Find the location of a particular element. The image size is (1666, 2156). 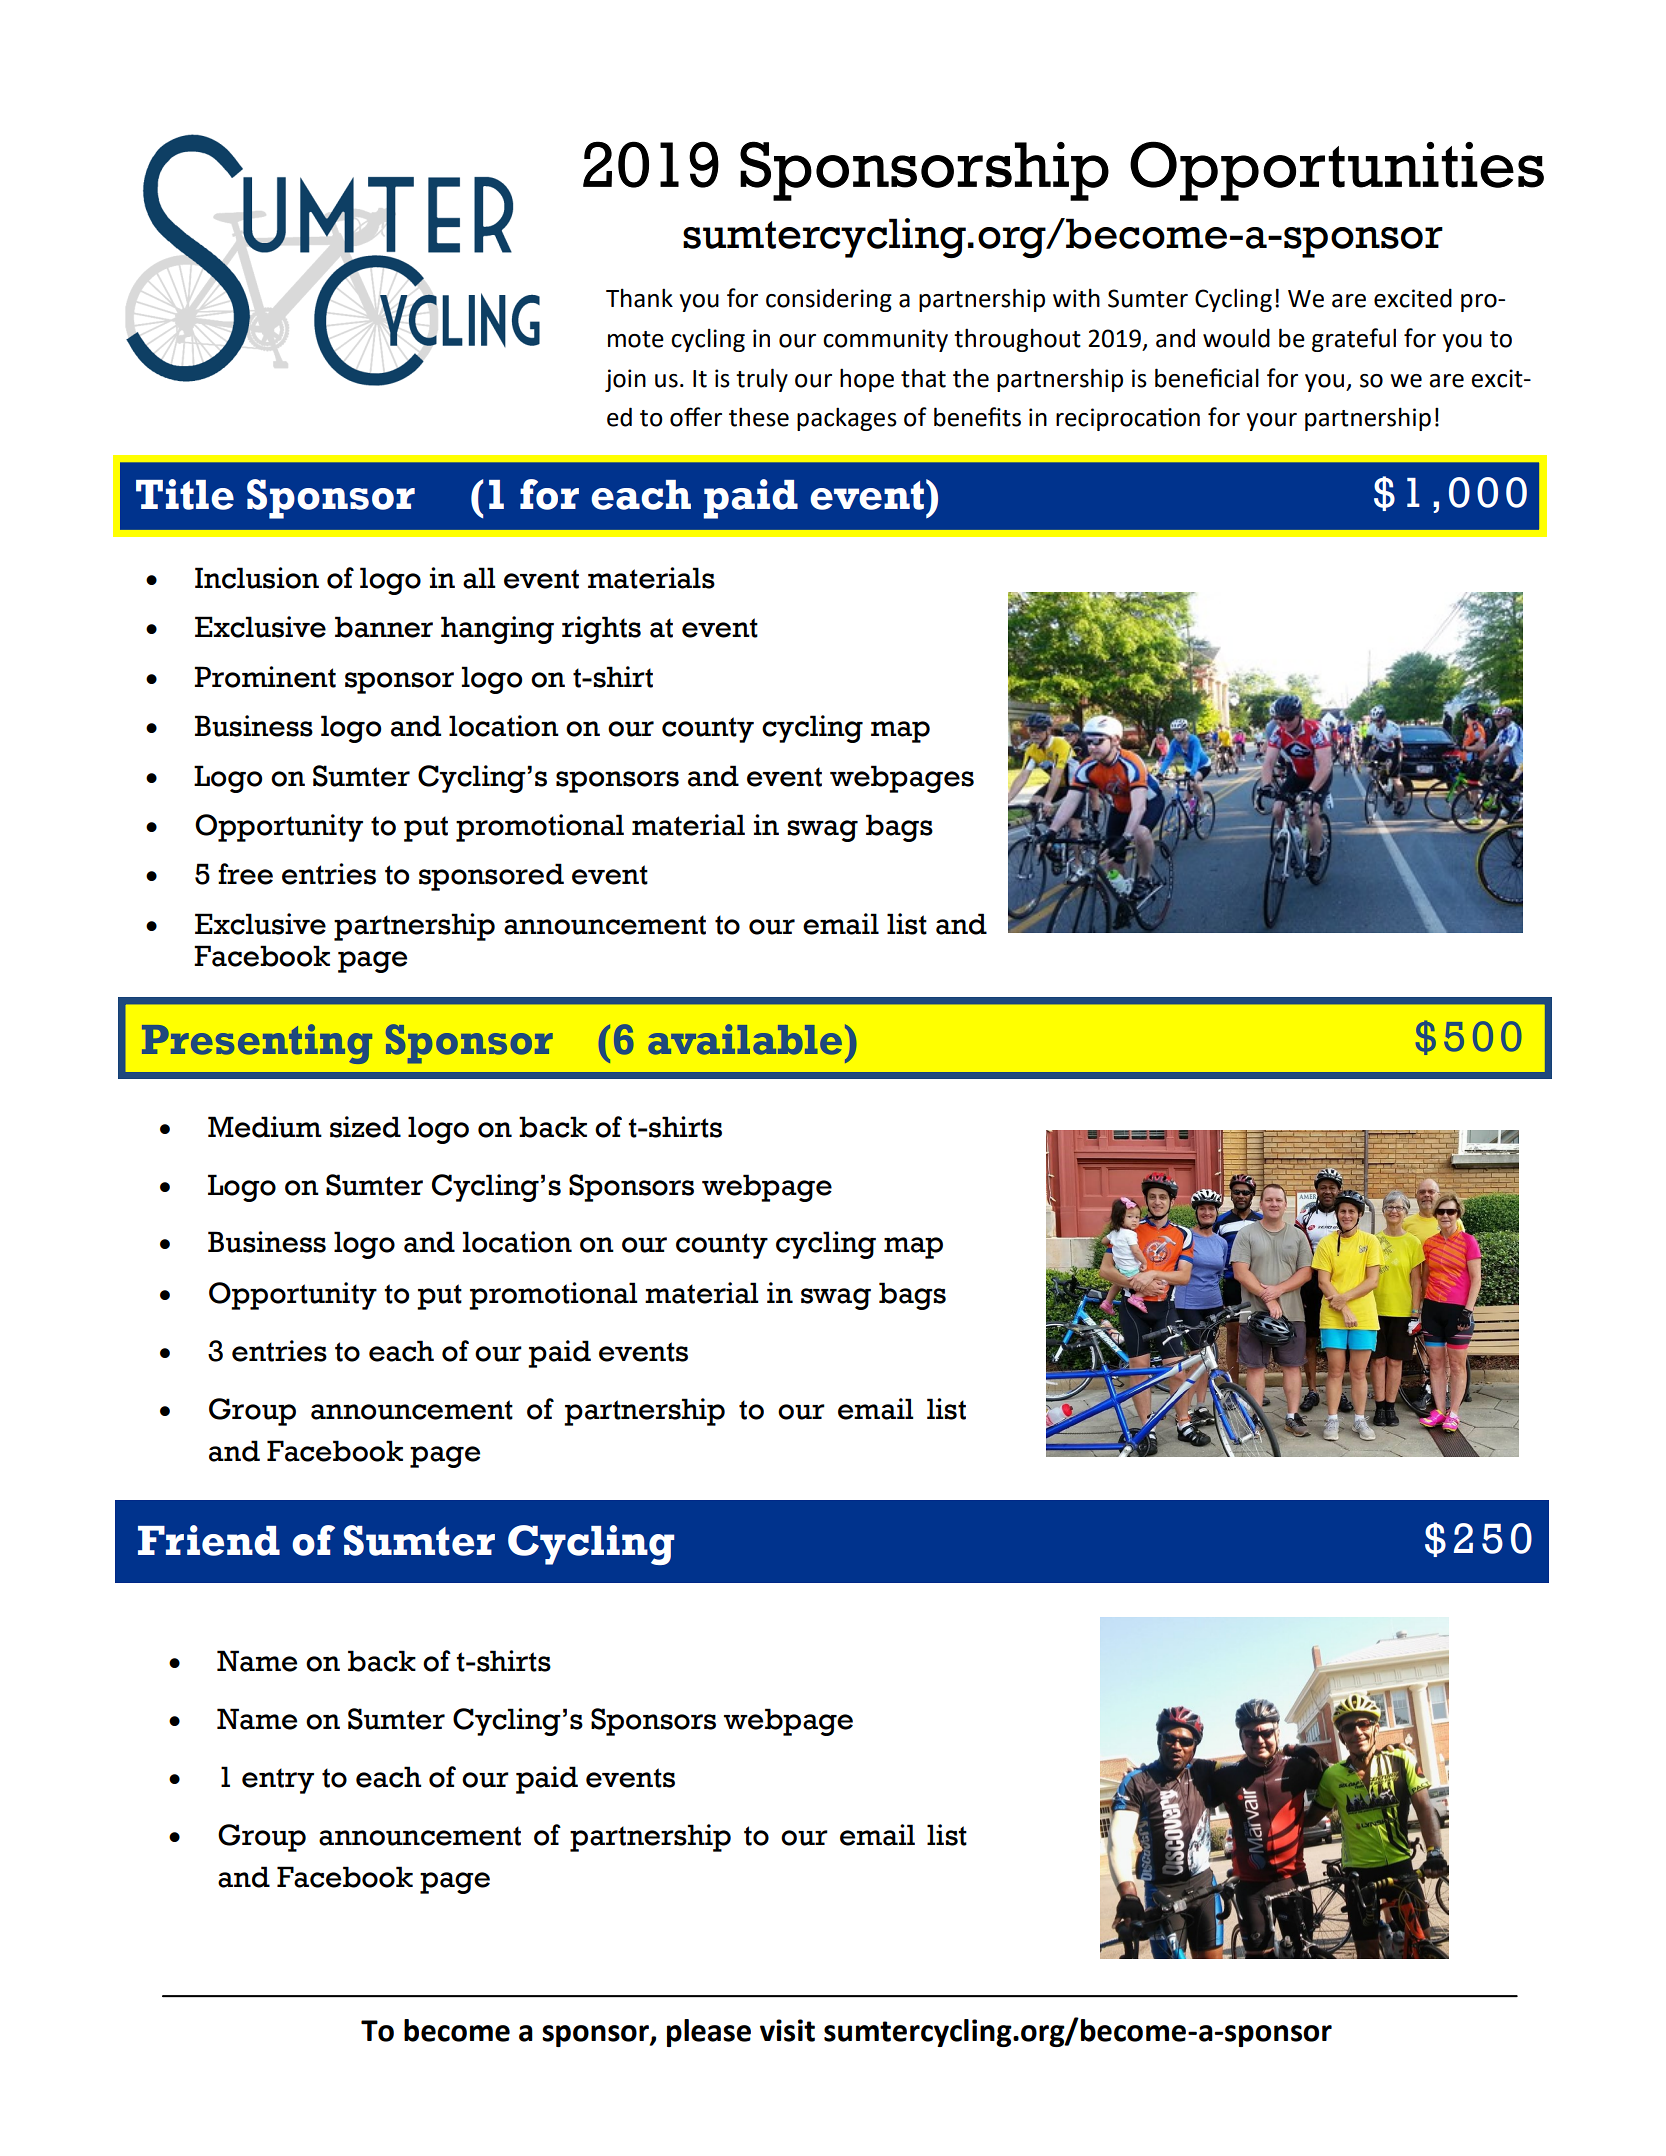

entry is located at coordinates (278, 1781).
